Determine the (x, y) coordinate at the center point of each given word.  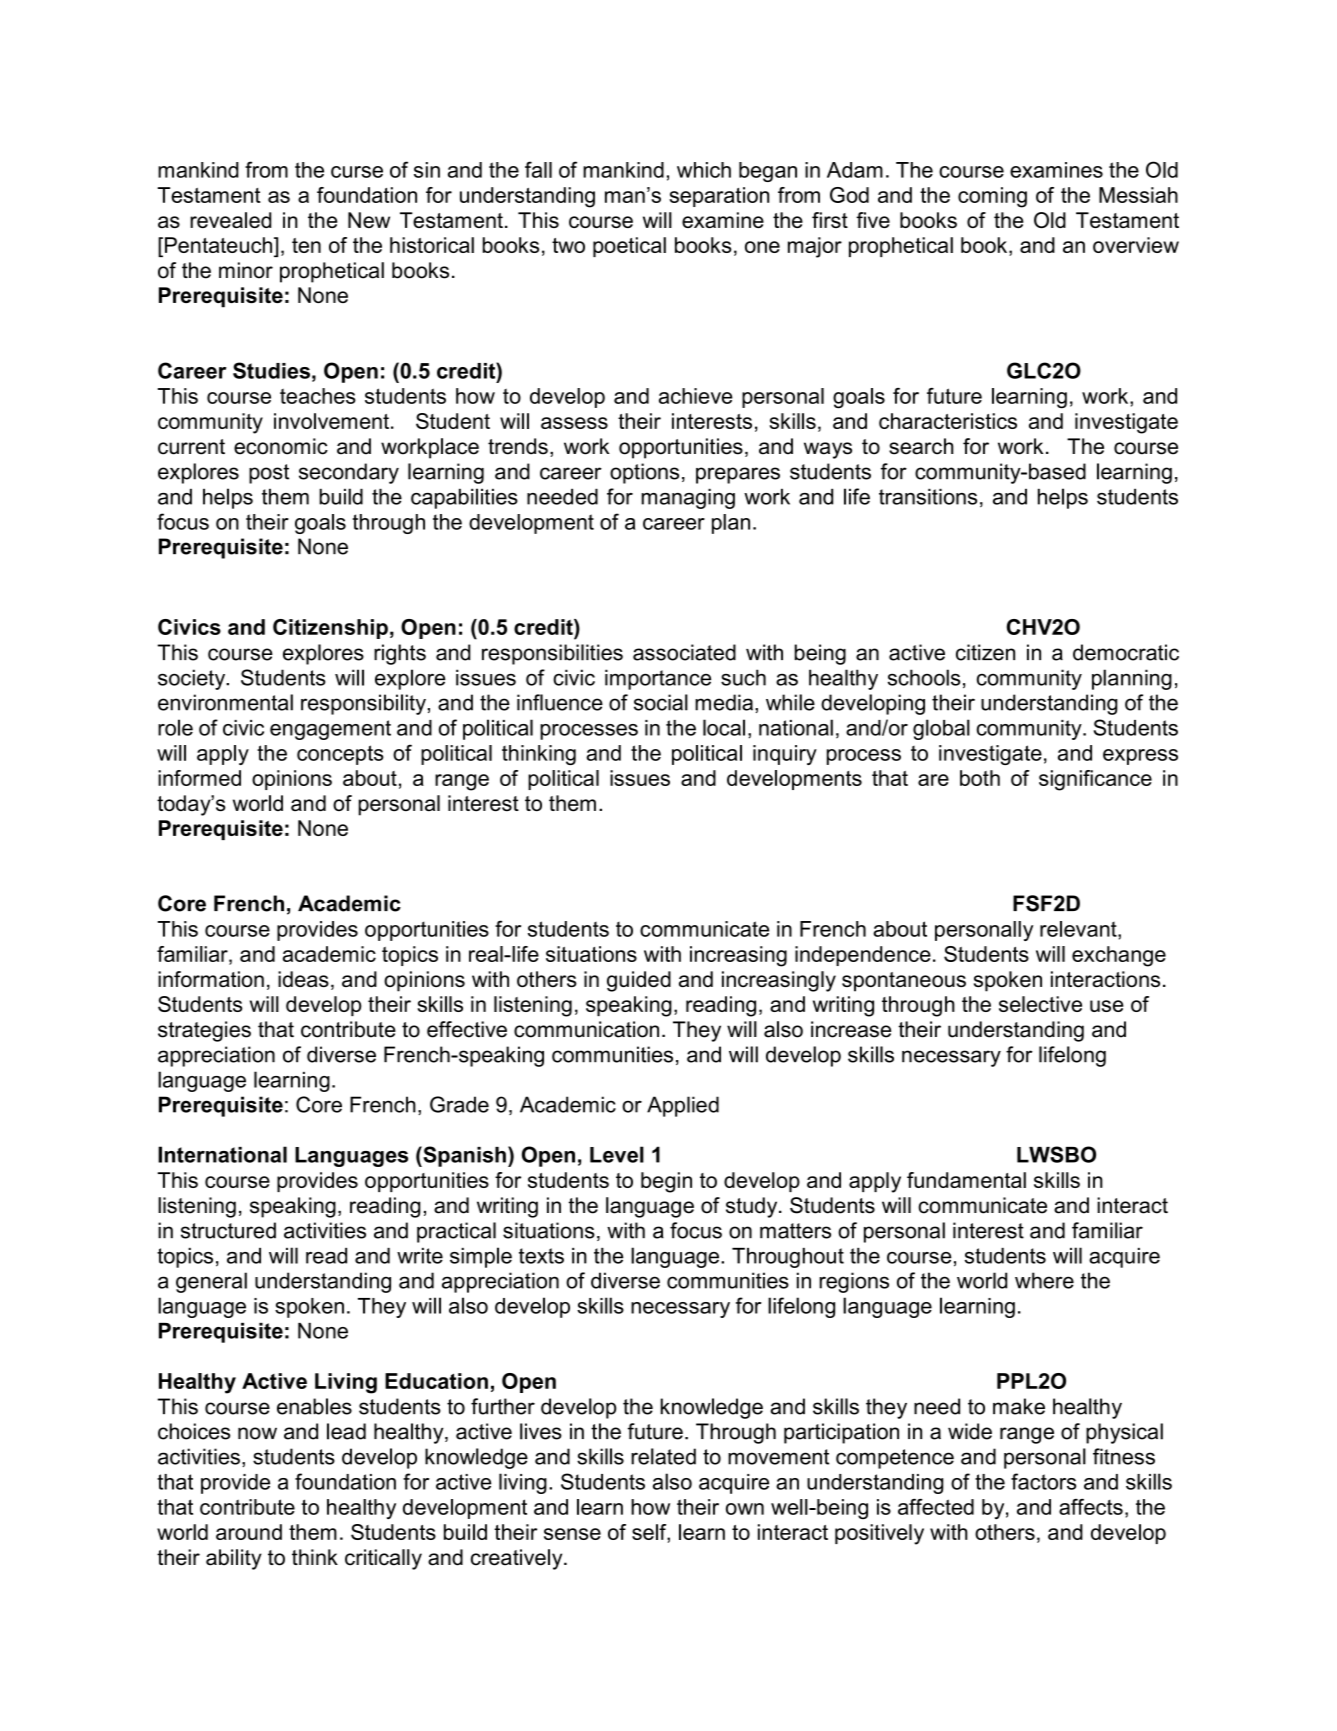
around (249, 1532)
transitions (928, 496)
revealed (230, 220)
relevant (1079, 929)
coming (992, 197)
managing (688, 498)
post (269, 474)
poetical (629, 247)
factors (1043, 1481)
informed (199, 778)
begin (666, 1182)
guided (639, 981)
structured (228, 1230)
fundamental (966, 1180)
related (663, 1456)
